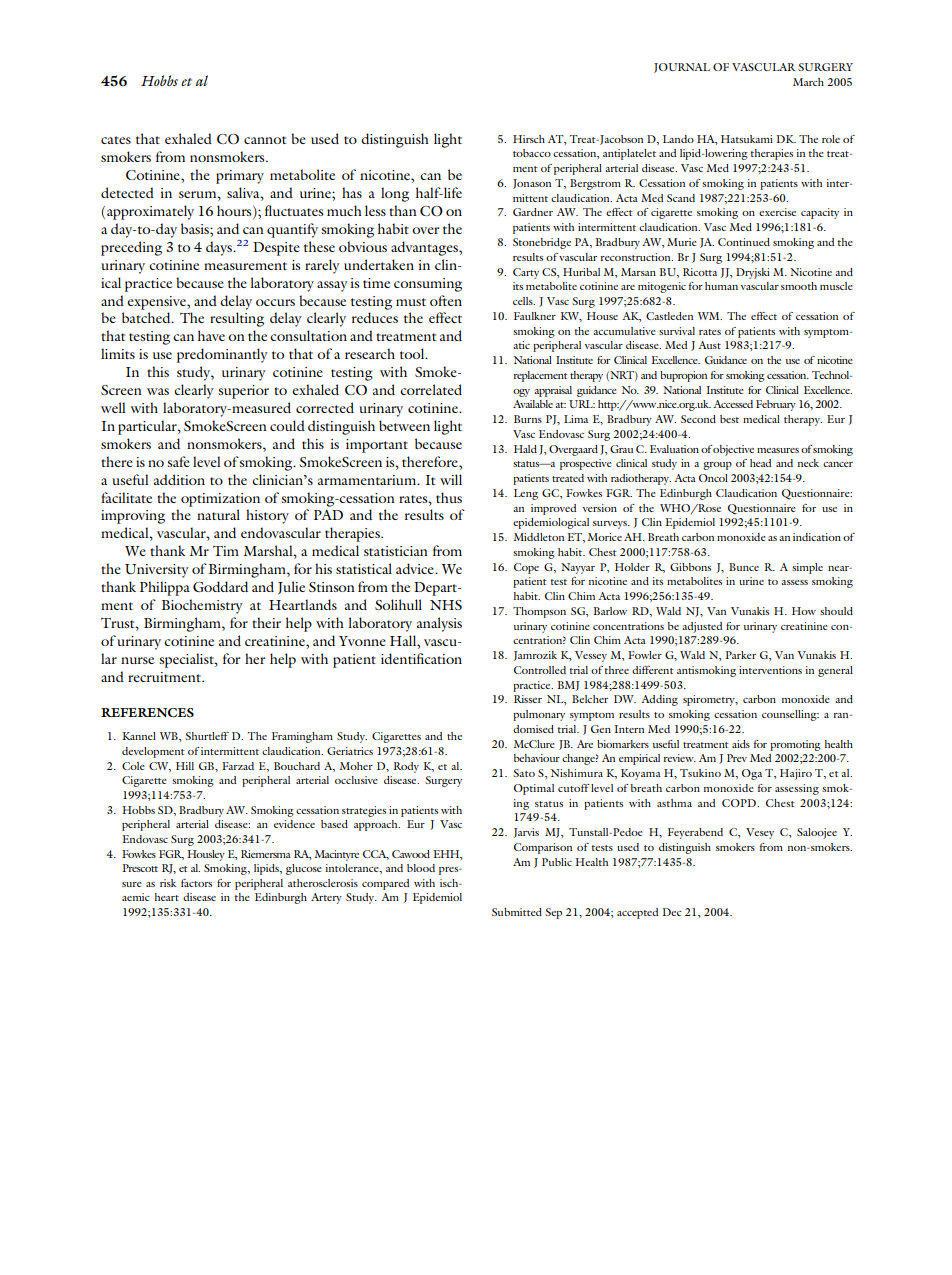 This screenshot has height=1275, width=952. Describe the element at coordinates (265, 140) in the screenshot. I see `cannot` at that location.
